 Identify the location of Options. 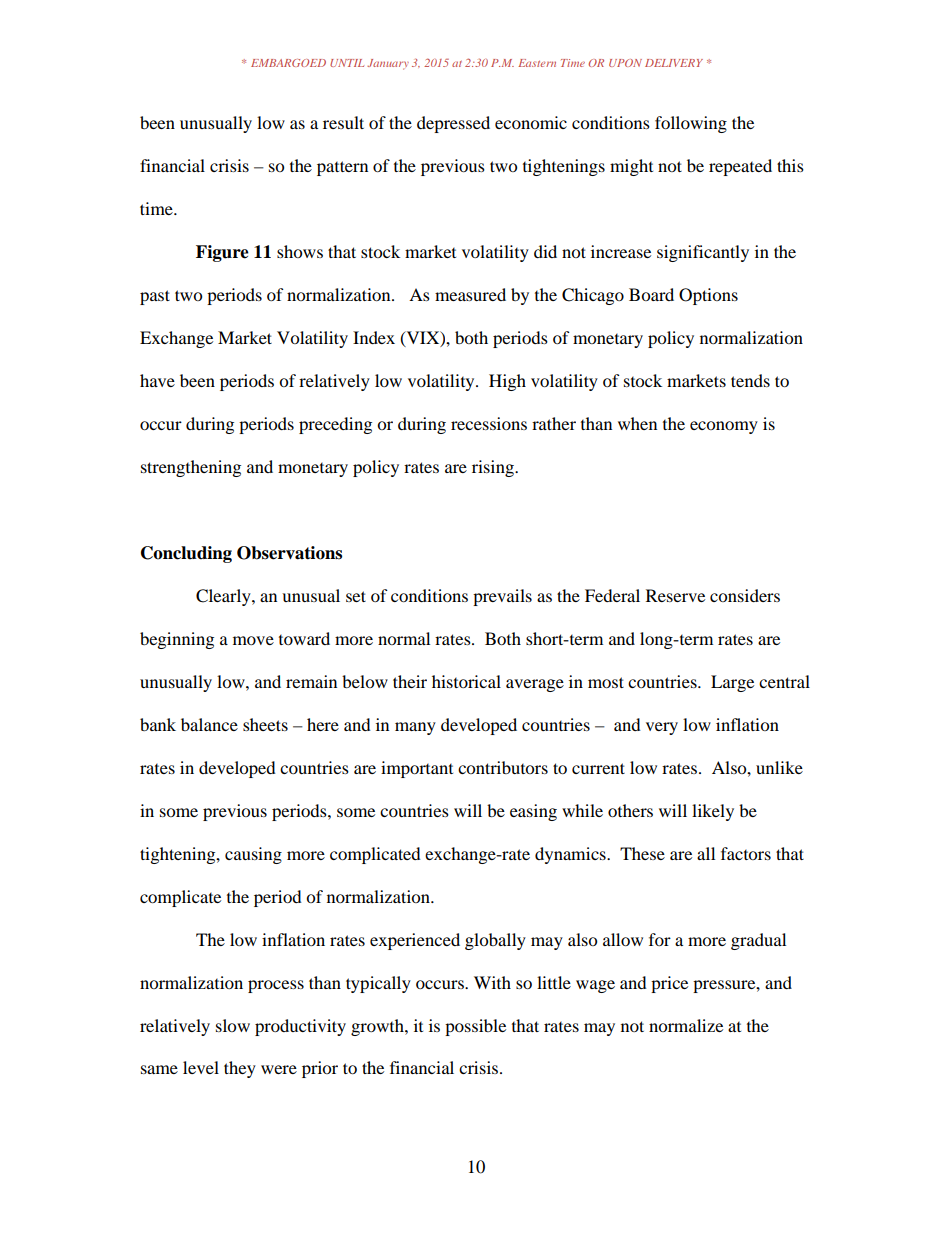
(708, 296).
